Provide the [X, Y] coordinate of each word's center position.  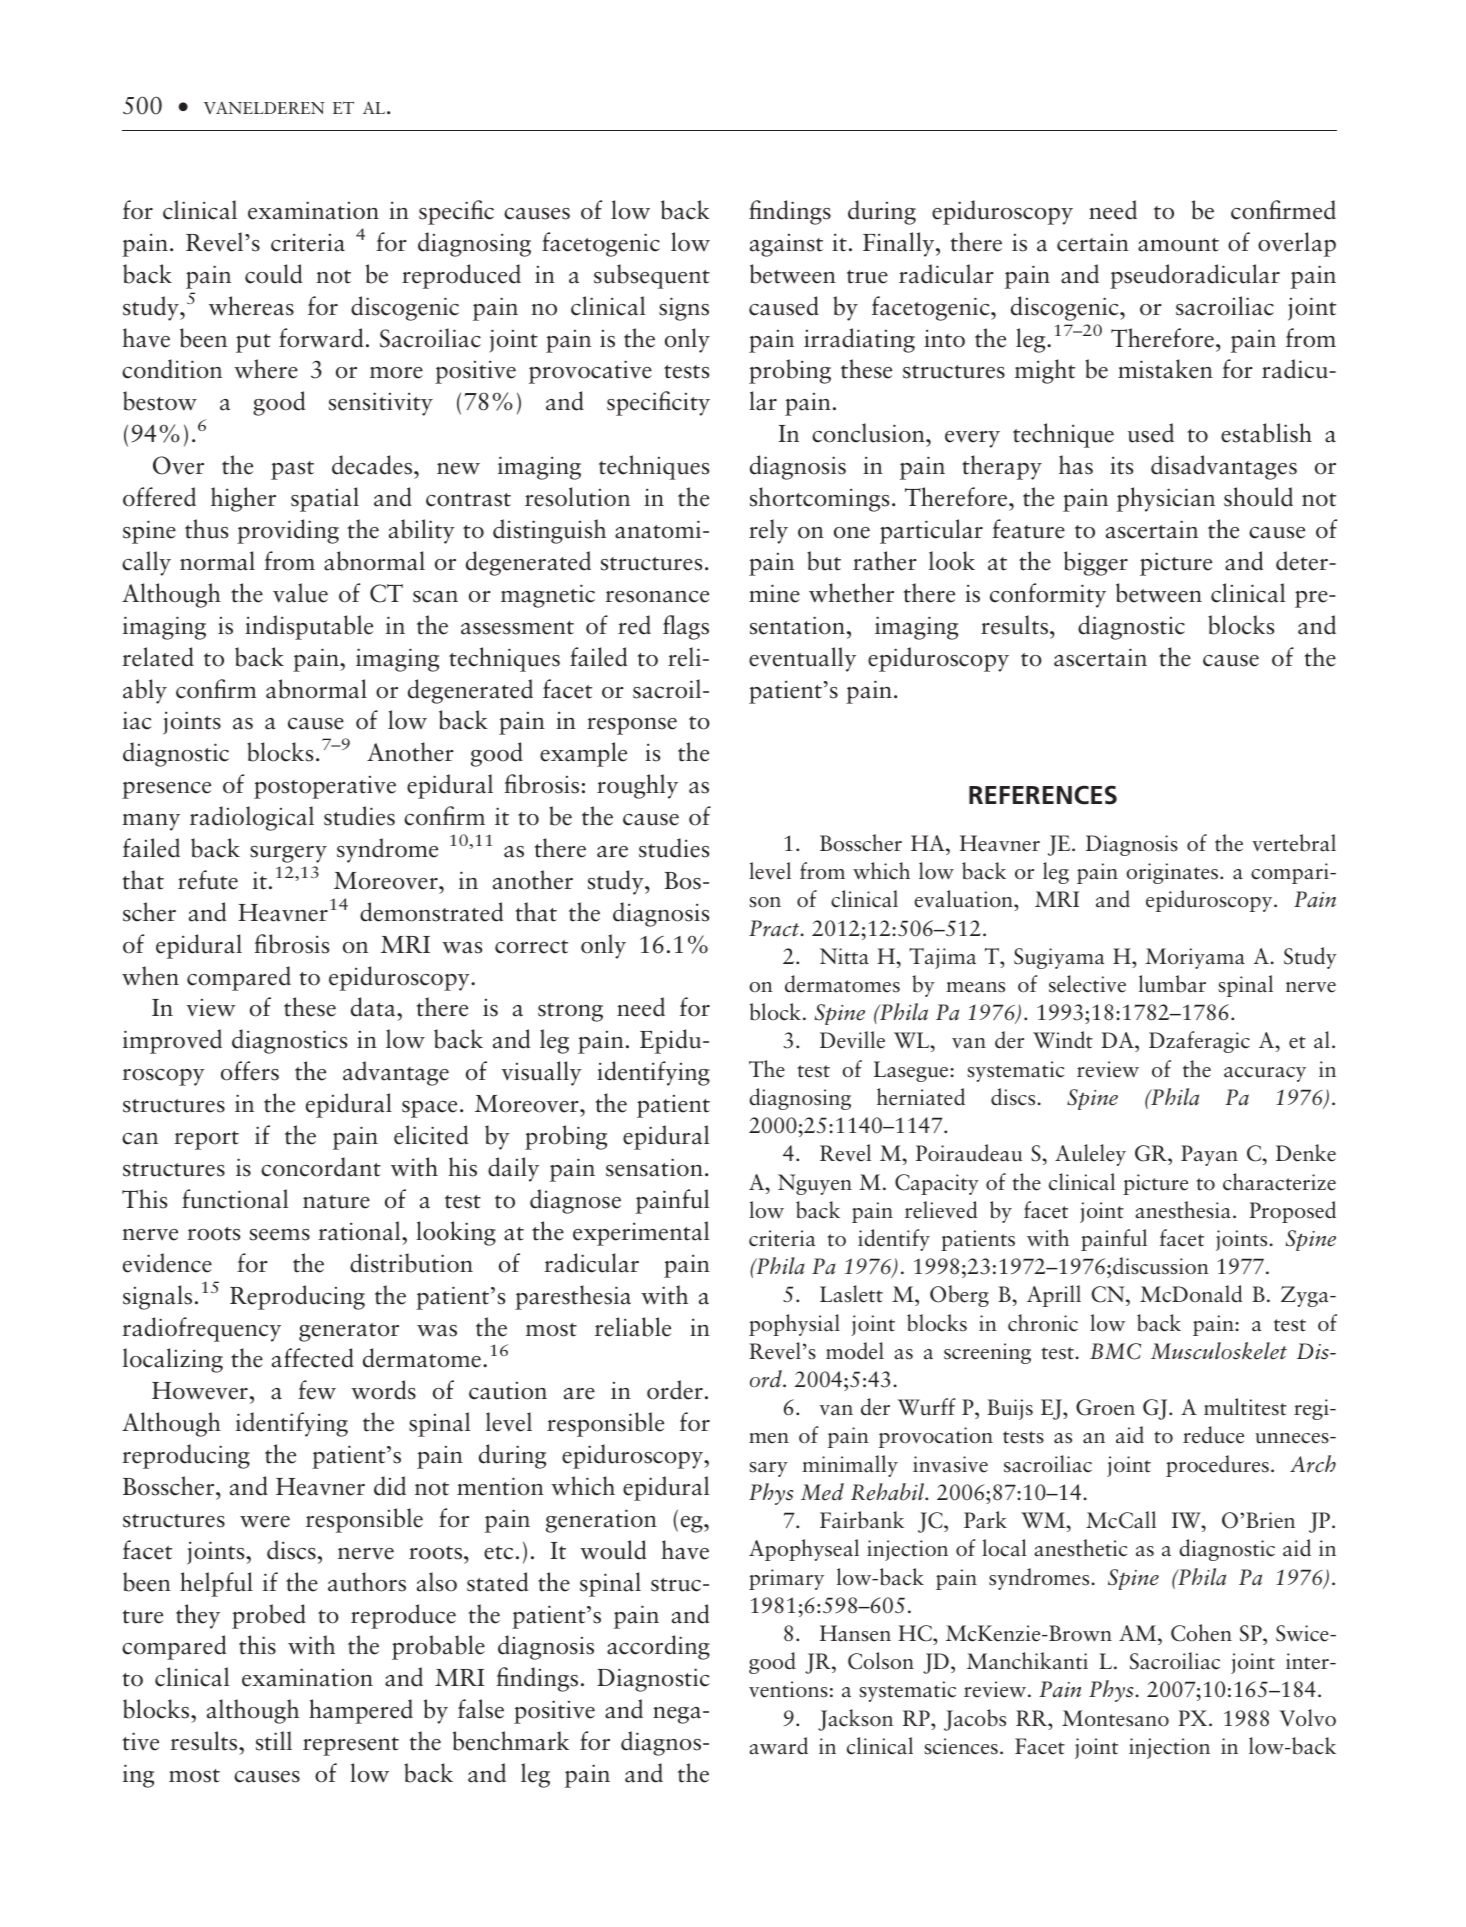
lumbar [1172, 984]
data [374, 1007]
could [273, 274]
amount [1178, 245]
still [274, 1741]
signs [684, 309]
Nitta [844, 956]
